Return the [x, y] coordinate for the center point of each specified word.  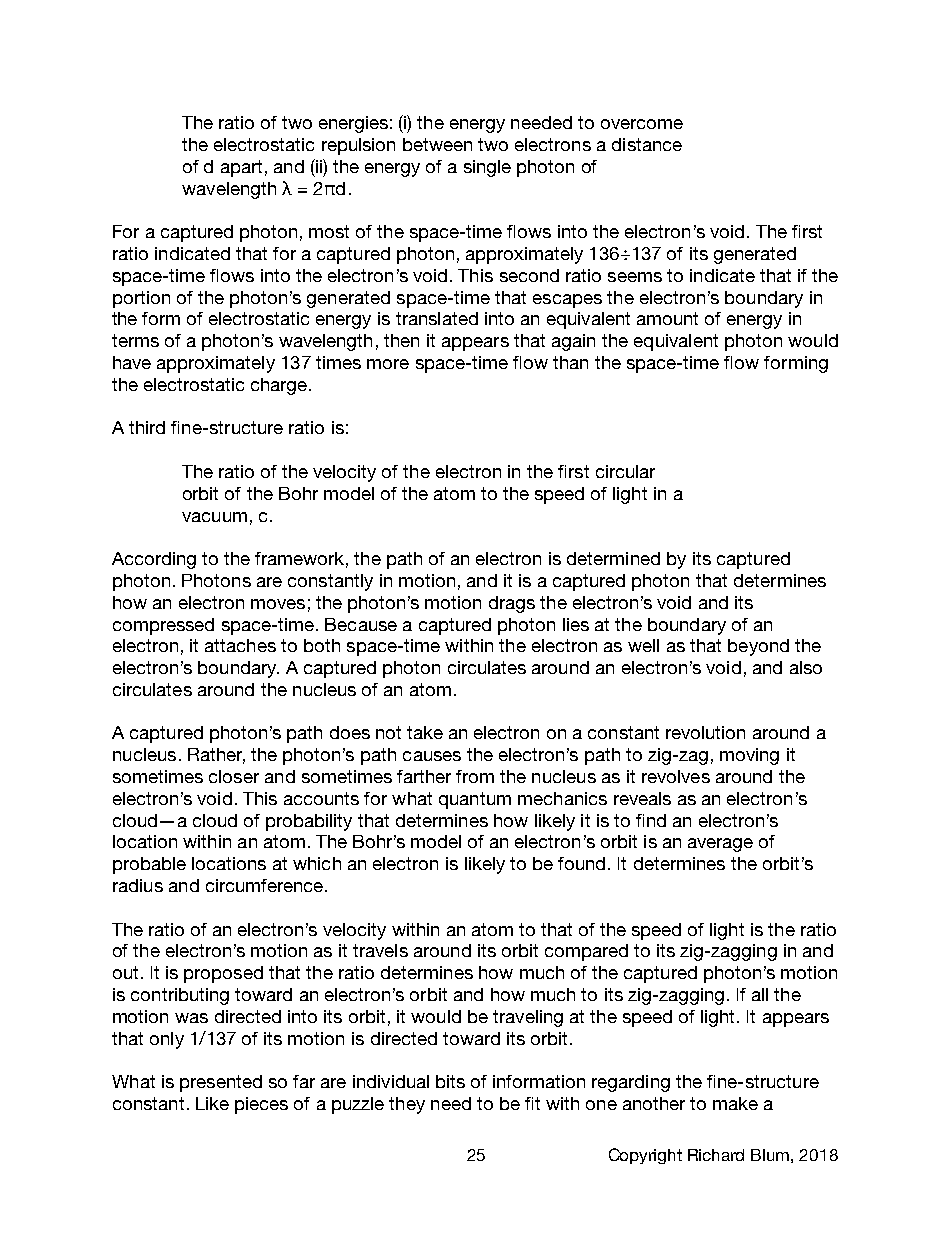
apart [241, 168]
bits [450, 1081]
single [487, 168]
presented [221, 1083]
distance [647, 144]
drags [512, 604]
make [735, 1103]
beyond [758, 647]
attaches [240, 645]
